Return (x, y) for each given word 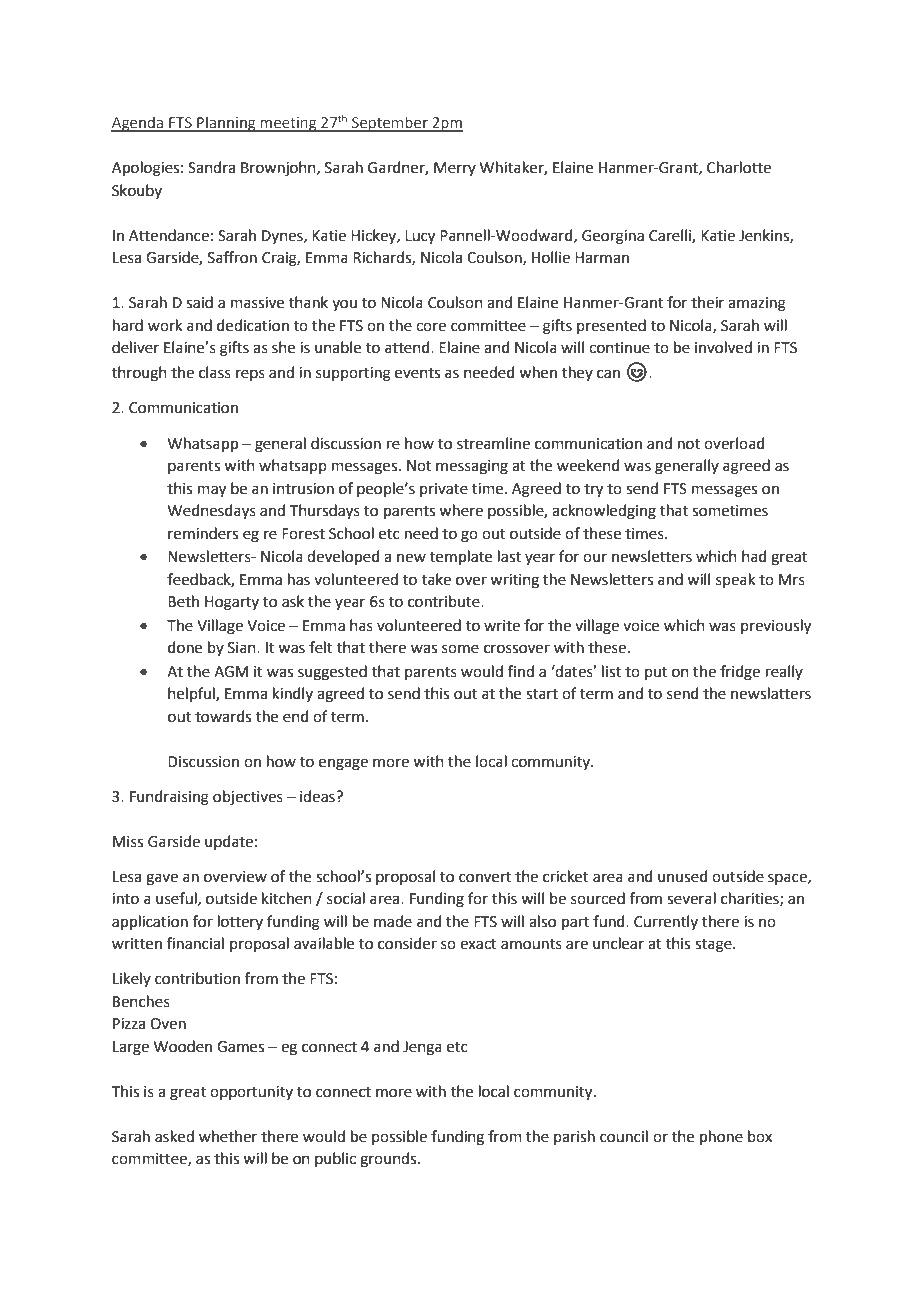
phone (721, 1137)
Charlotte (739, 167)
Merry (455, 169)
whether (228, 1136)
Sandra (211, 167)
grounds (389, 1160)
